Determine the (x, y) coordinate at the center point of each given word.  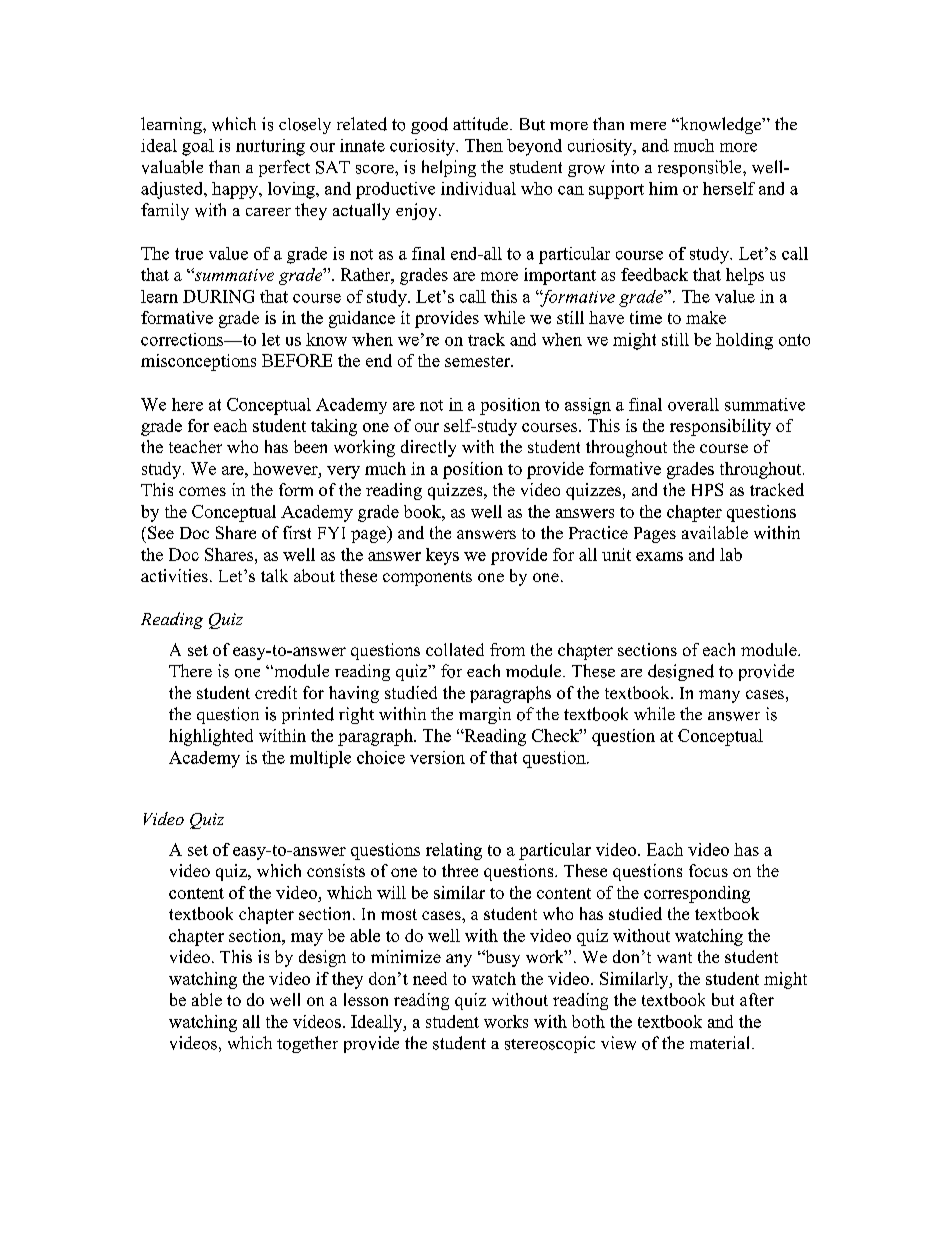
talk (274, 575)
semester (478, 361)
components (427, 578)
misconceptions (198, 362)
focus (708, 870)
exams (659, 556)
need (430, 978)
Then (484, 145)
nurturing (270, 147)
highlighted (211, 737)
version (437, 757)
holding (744, 341)
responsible (701, 168)
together (307, 1044)
